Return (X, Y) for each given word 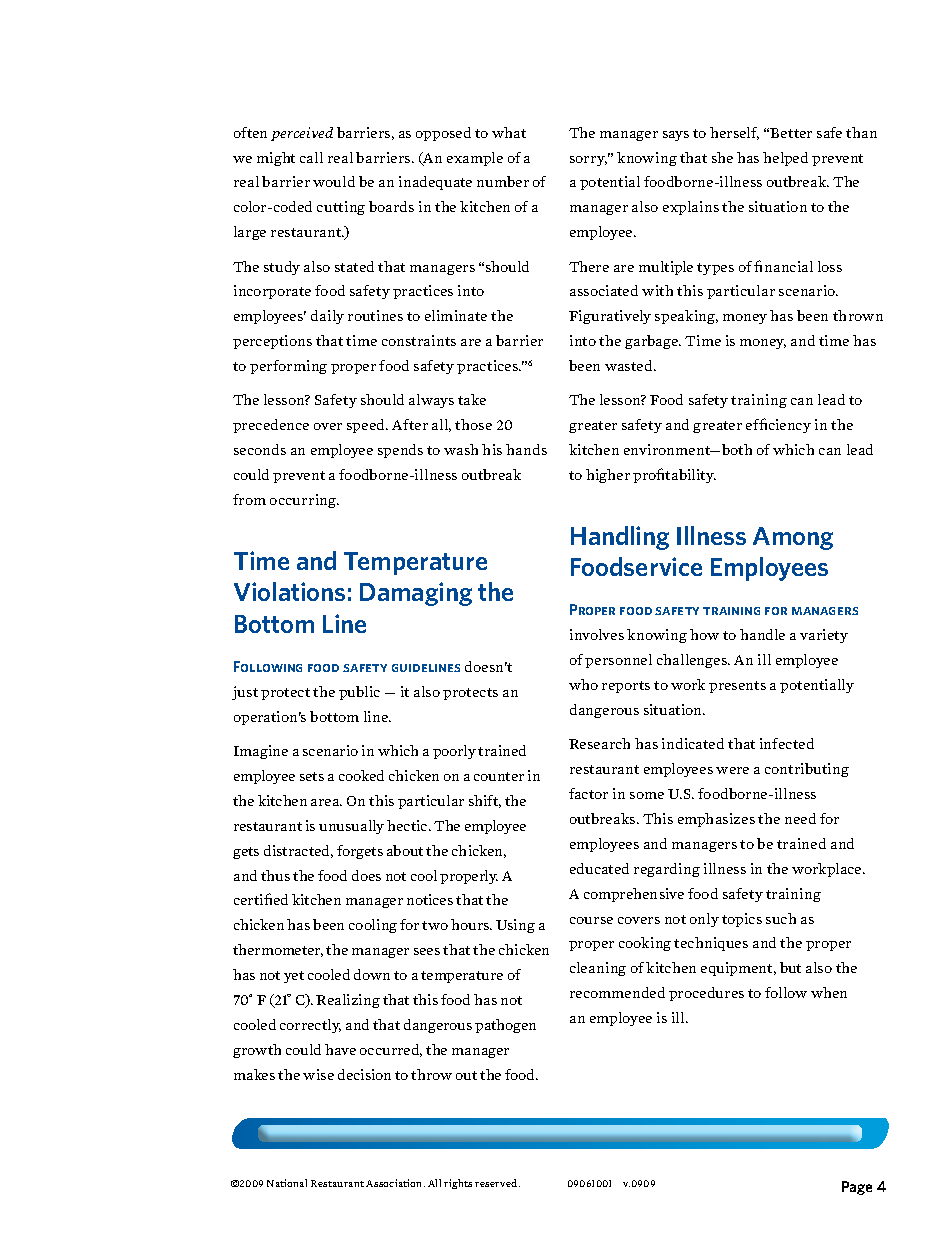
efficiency (778, 425)
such (781, 918)
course (591, 920)
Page (857, 1188)
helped (785, 159)
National (287, 1183)
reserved (497, 1183)
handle (762, 634)
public (359, 693)
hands (526, 449)
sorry (588, 161)
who (583, 684)
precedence (271, 426)
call (311, 157)
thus (275, 875)
